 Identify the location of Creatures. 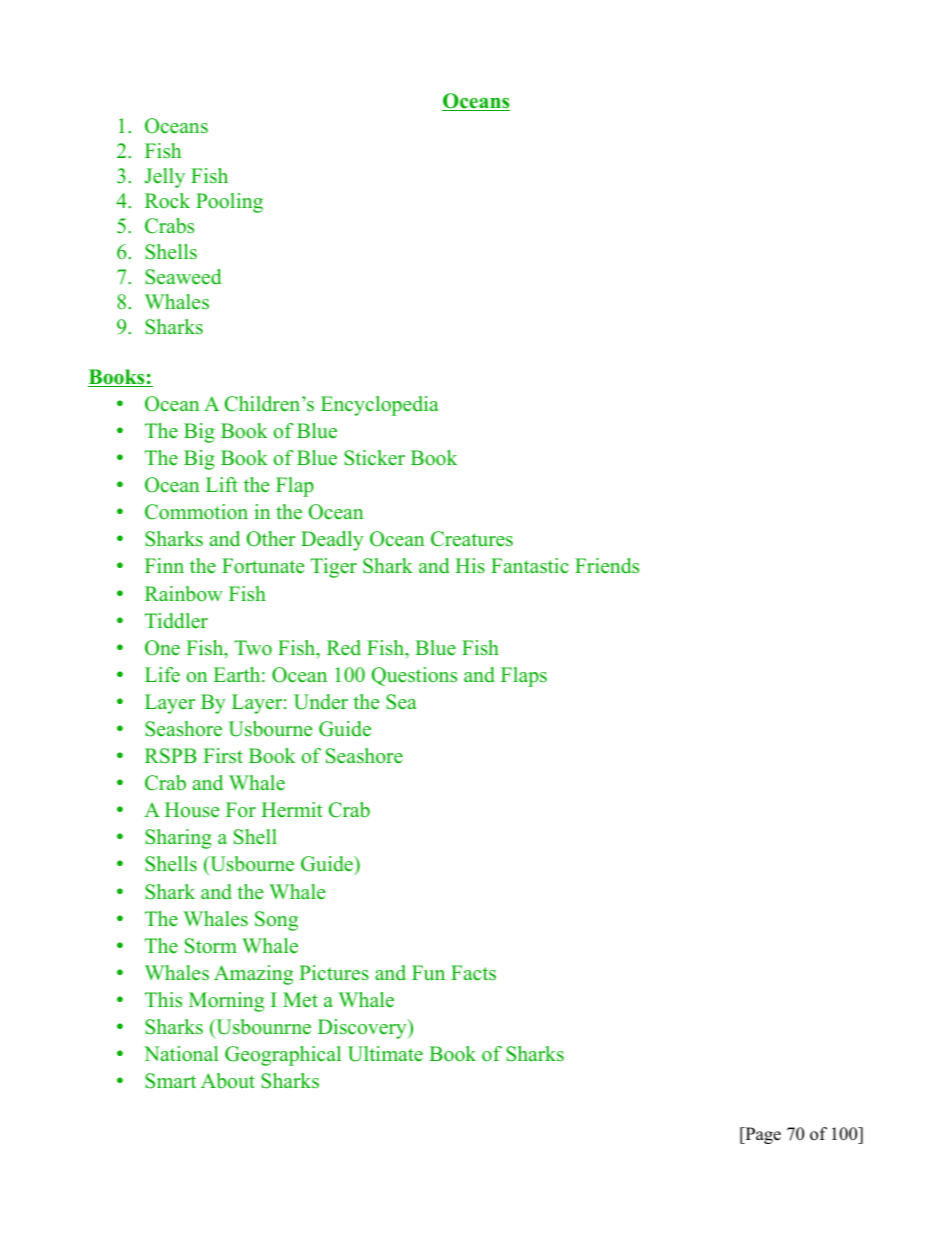
(472, 539).
